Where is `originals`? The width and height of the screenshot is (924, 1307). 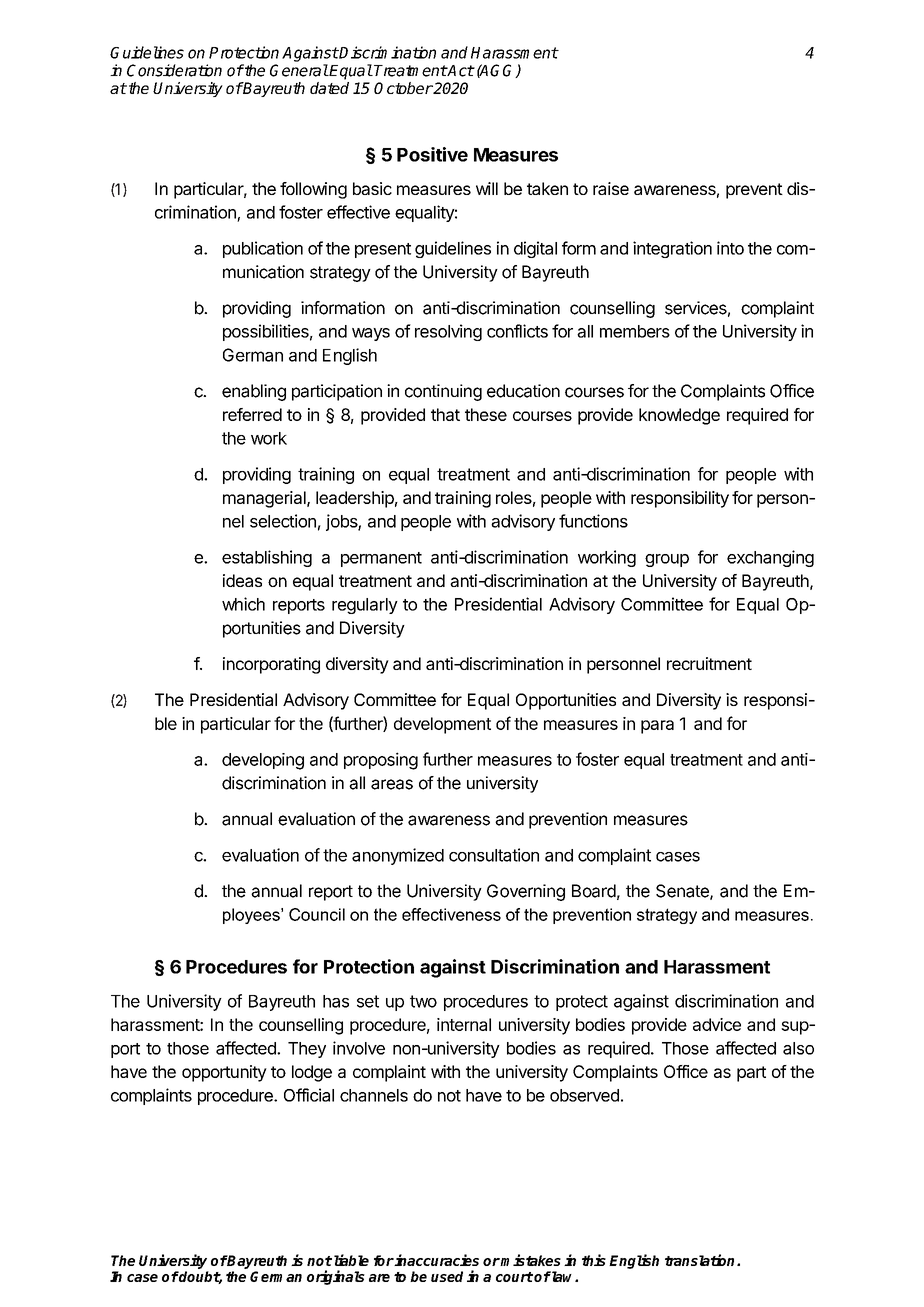 originals is located at coordinates (336, 1277).
